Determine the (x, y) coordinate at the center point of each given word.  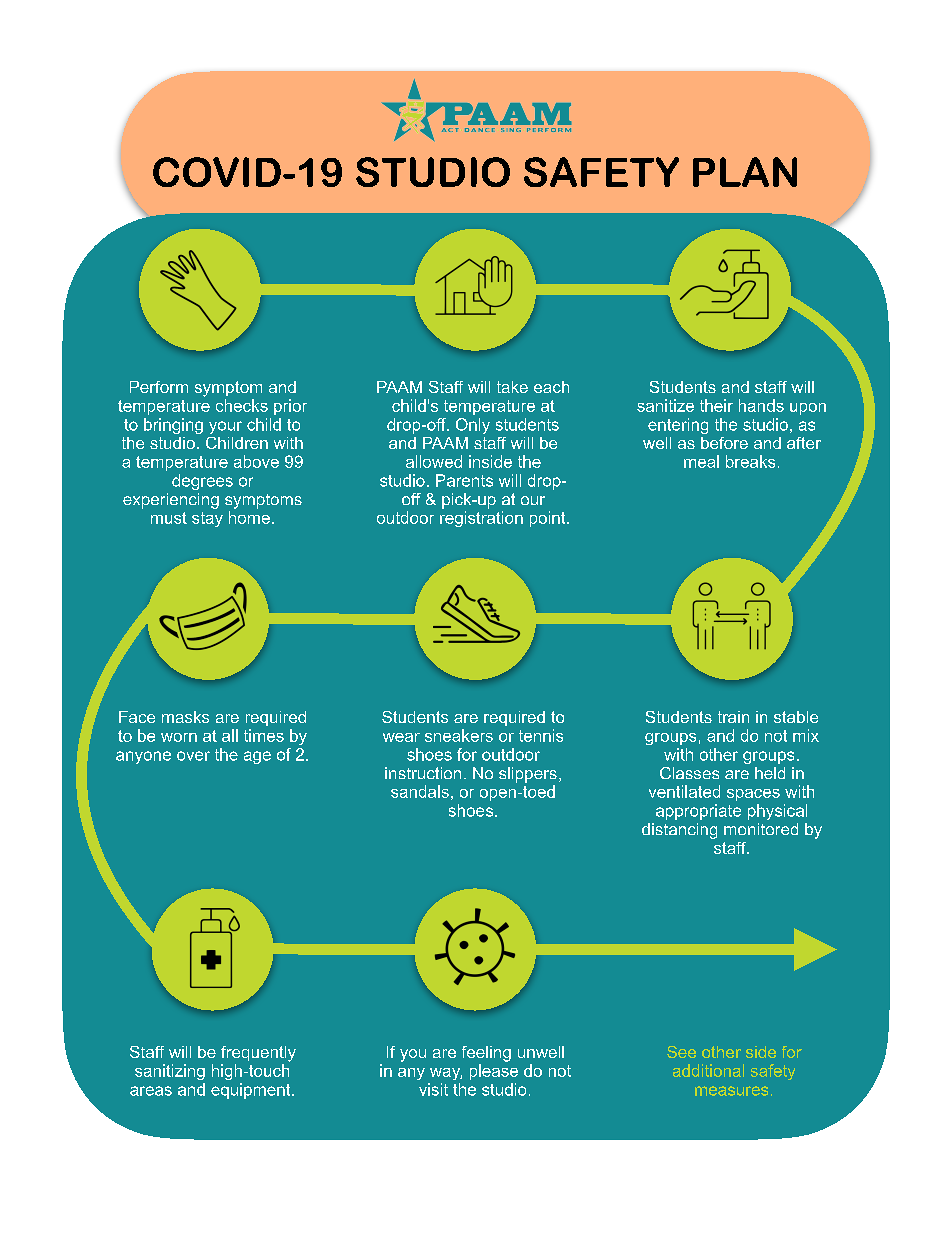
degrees (202, 482)
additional (708, 1070)
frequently (258, 1054)
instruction (423, 773)
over (193, 756)
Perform (159, 387)
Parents (464, 480)
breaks (750, 461)
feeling (486, 1054)
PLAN (745, 172)
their (716, 405)
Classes (689, 773)
